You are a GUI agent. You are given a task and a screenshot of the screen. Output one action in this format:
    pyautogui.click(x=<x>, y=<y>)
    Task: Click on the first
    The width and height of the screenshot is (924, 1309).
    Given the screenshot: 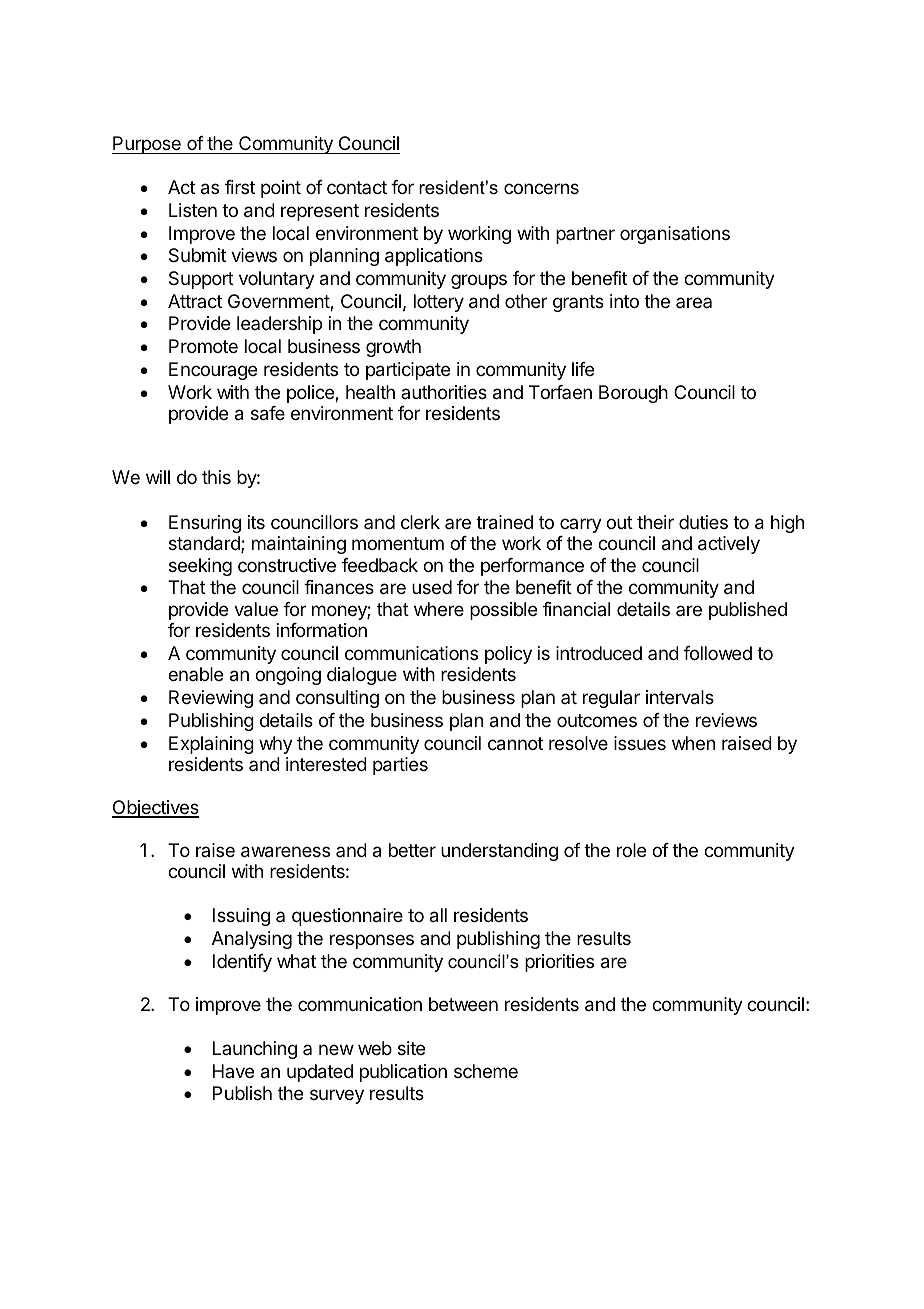 What is the action you would take?
    pyautogui.click(x=240, y=187)
